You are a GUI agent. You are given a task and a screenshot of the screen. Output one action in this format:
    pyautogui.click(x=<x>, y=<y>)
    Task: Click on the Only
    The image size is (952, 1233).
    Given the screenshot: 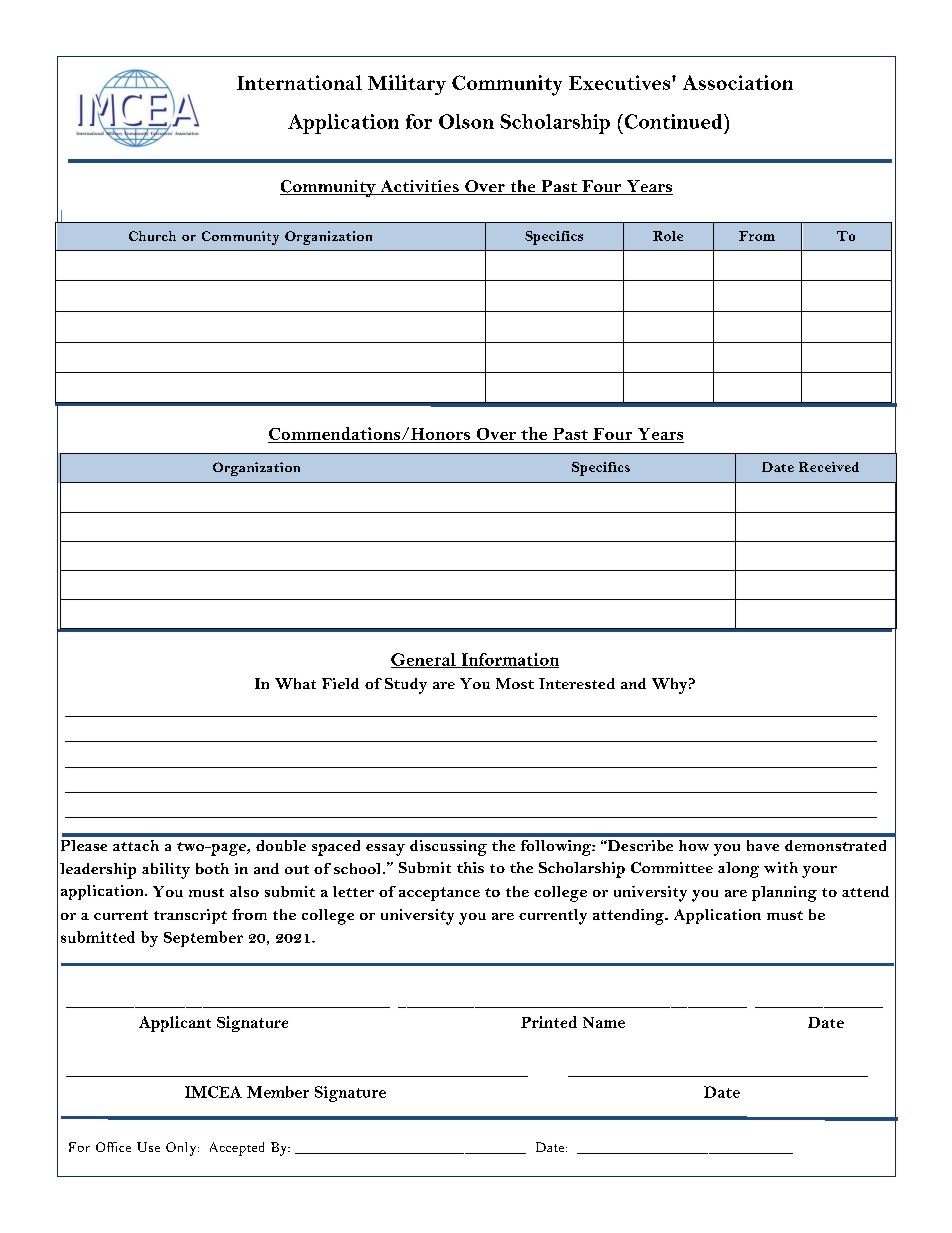 What is the action you would take?
    pyautogui.click(x=182, y=1149)
